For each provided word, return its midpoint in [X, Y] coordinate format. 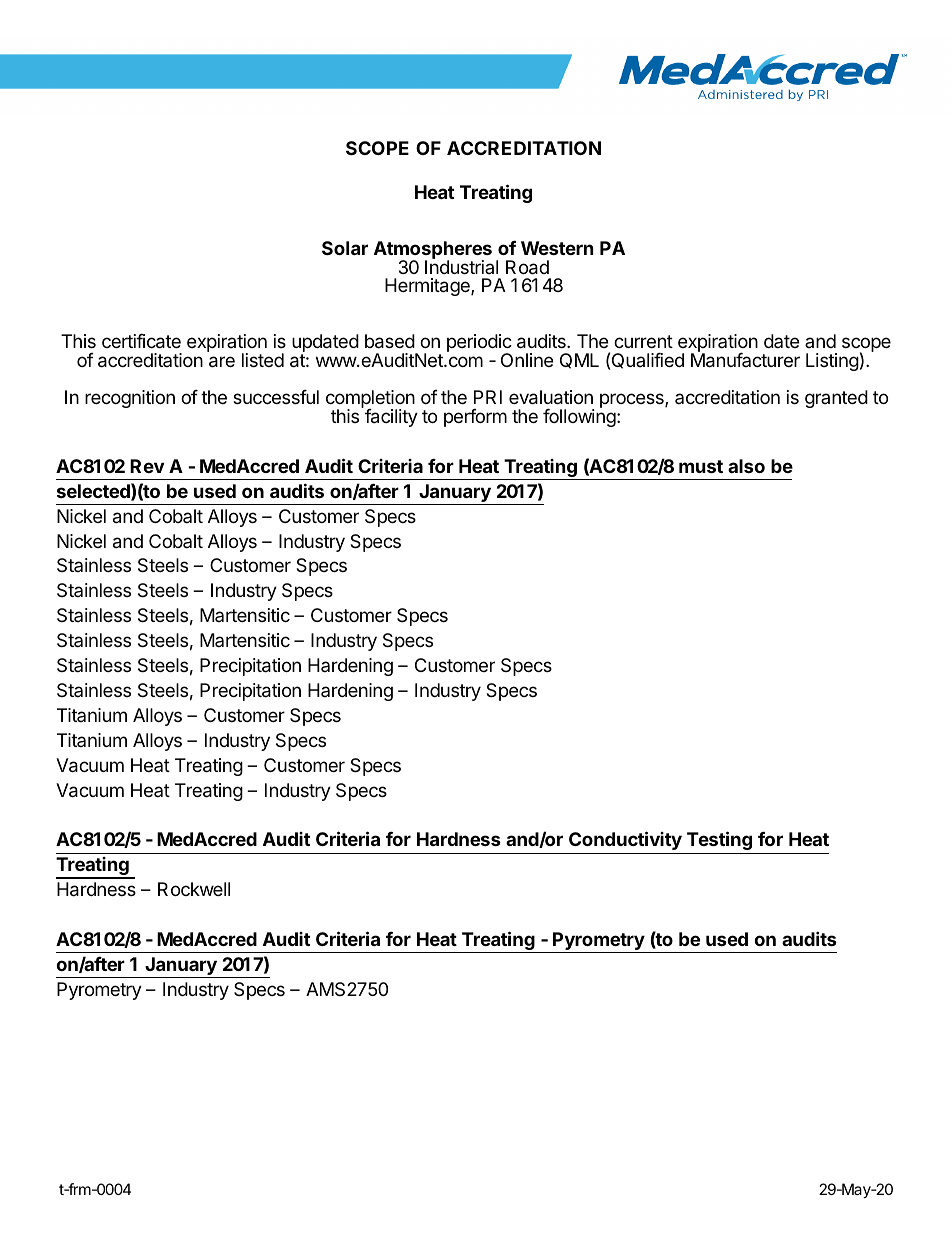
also [746, 466]
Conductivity [625, 840]
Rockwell [194, 889]
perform [475, 418]
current [643, 341]
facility [390, 417]
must [701, 466]
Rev [147, 466]
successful [276, 397]
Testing [719, 840]
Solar [345, 248]
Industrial [461, 266]
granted [836, 399]
